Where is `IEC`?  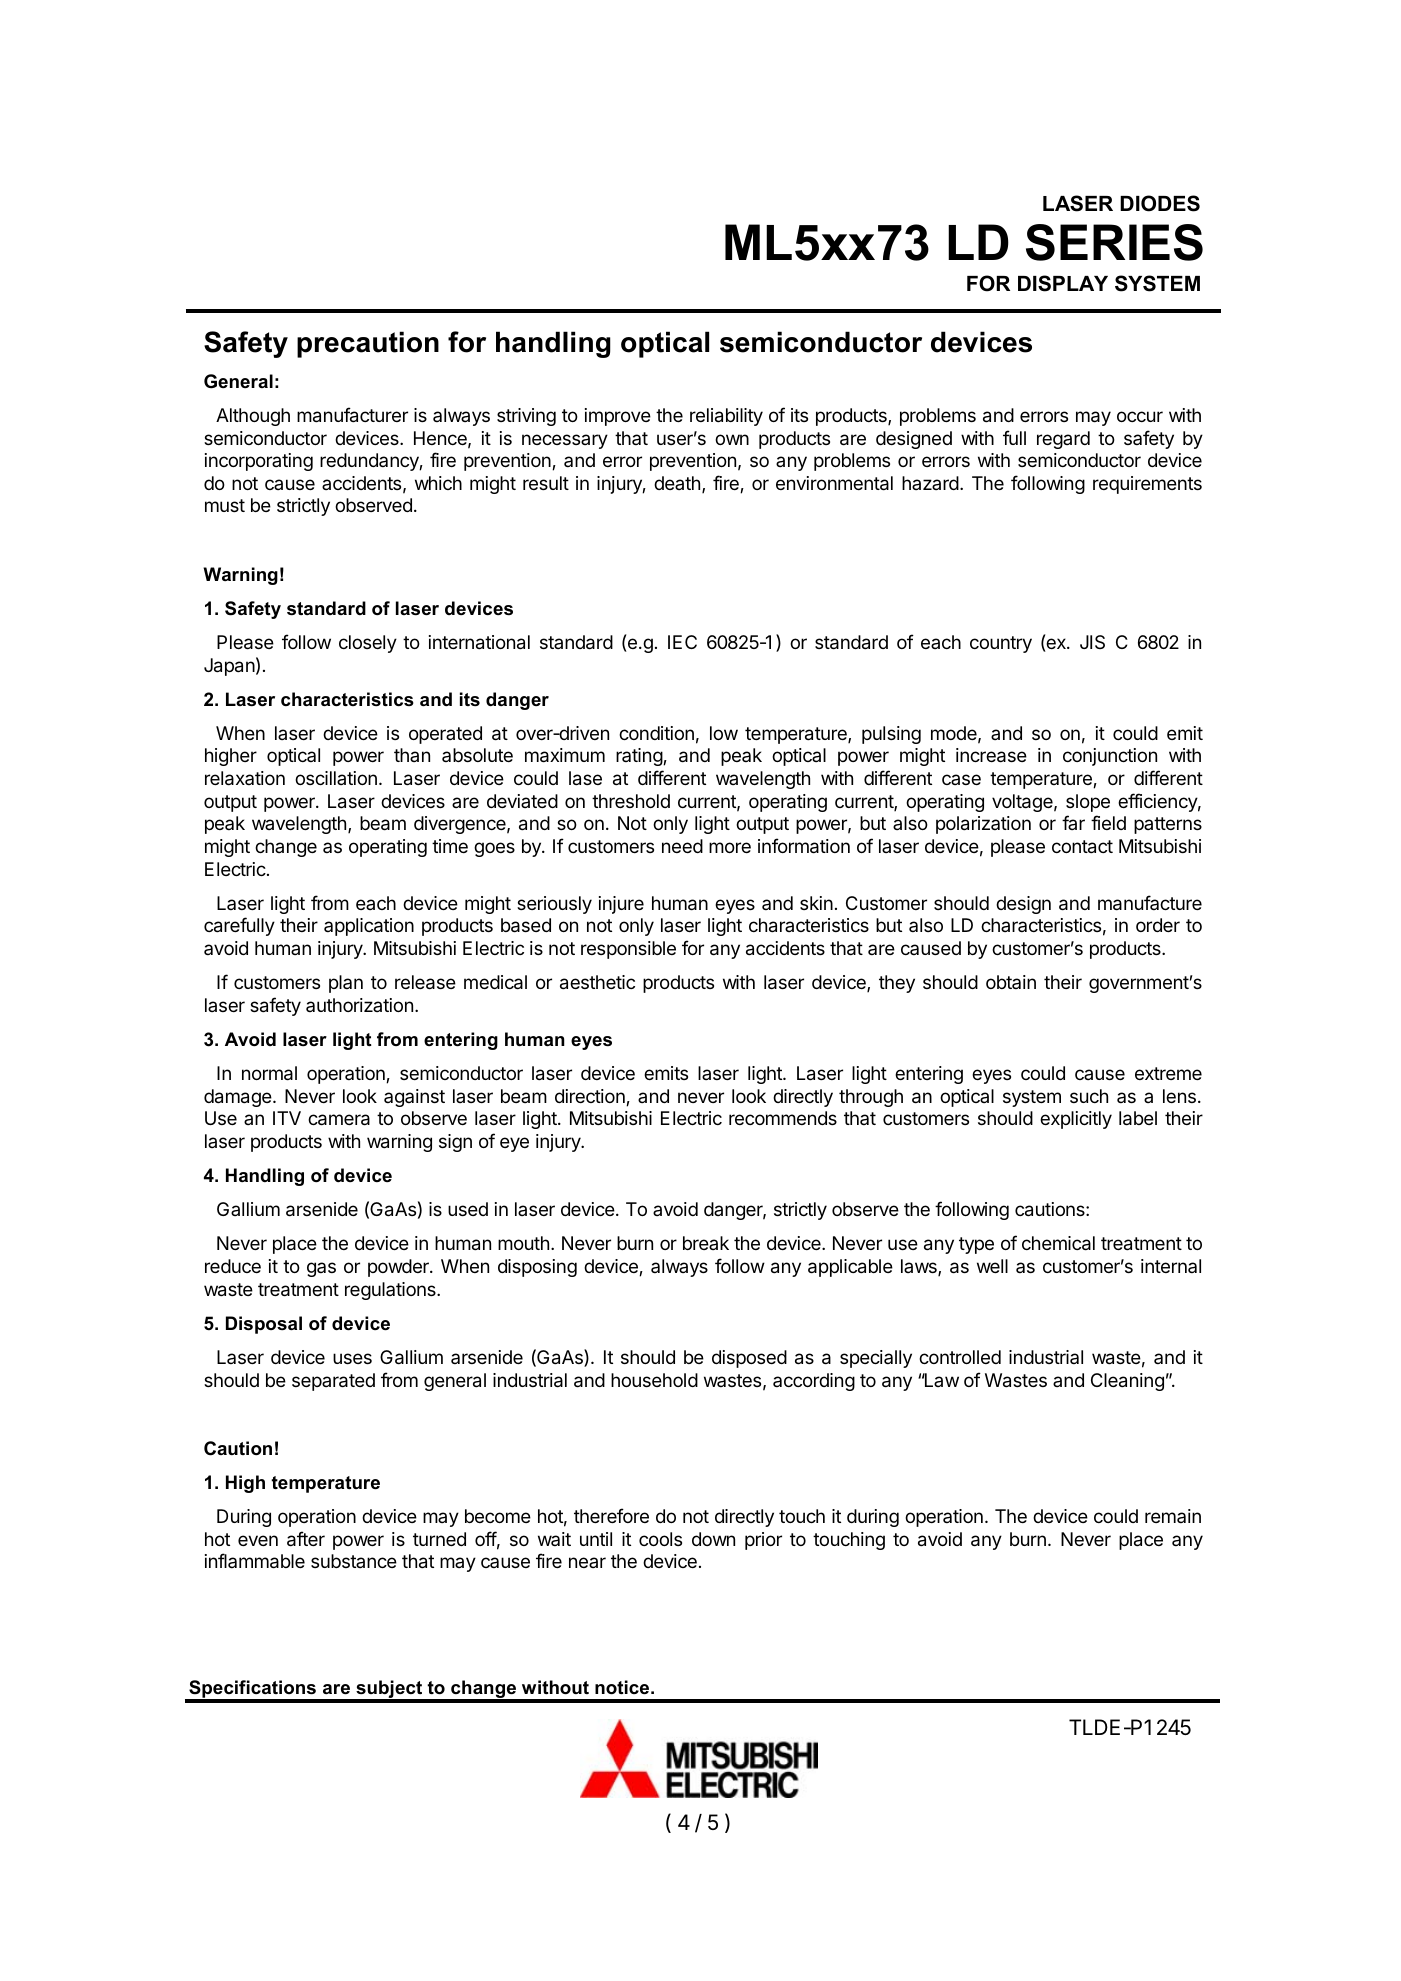
IEC is located at coordinates (682, 642).
